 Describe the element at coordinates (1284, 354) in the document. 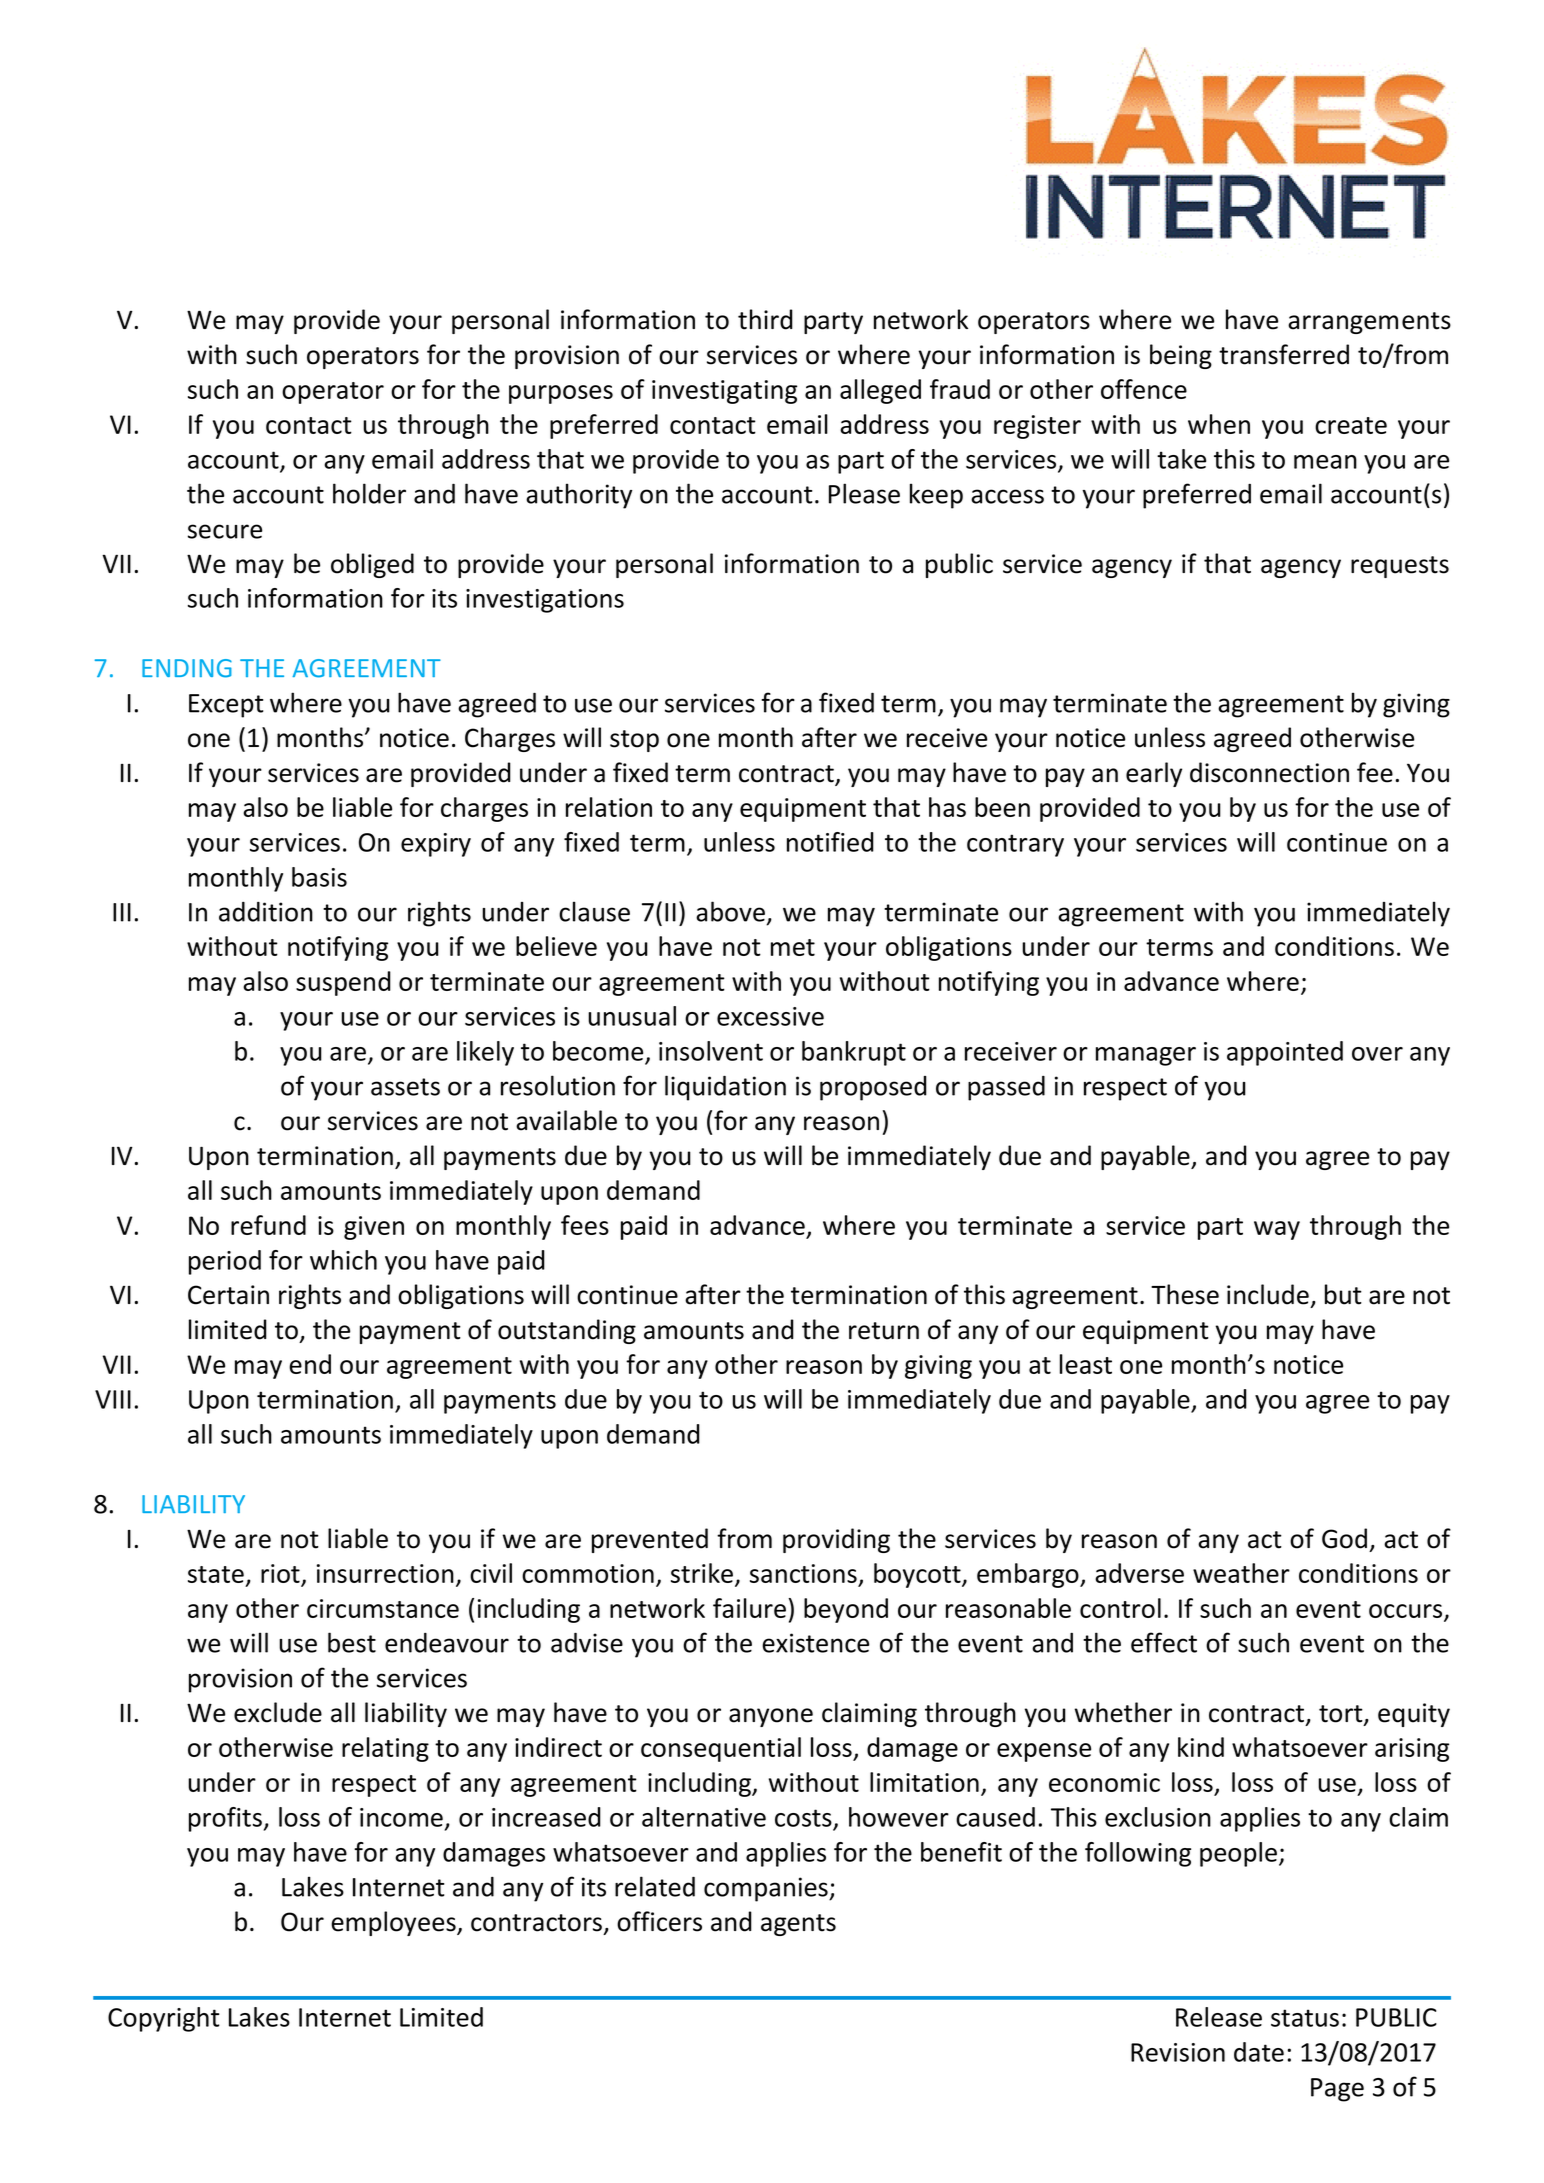

I see `transferred` at that location.
